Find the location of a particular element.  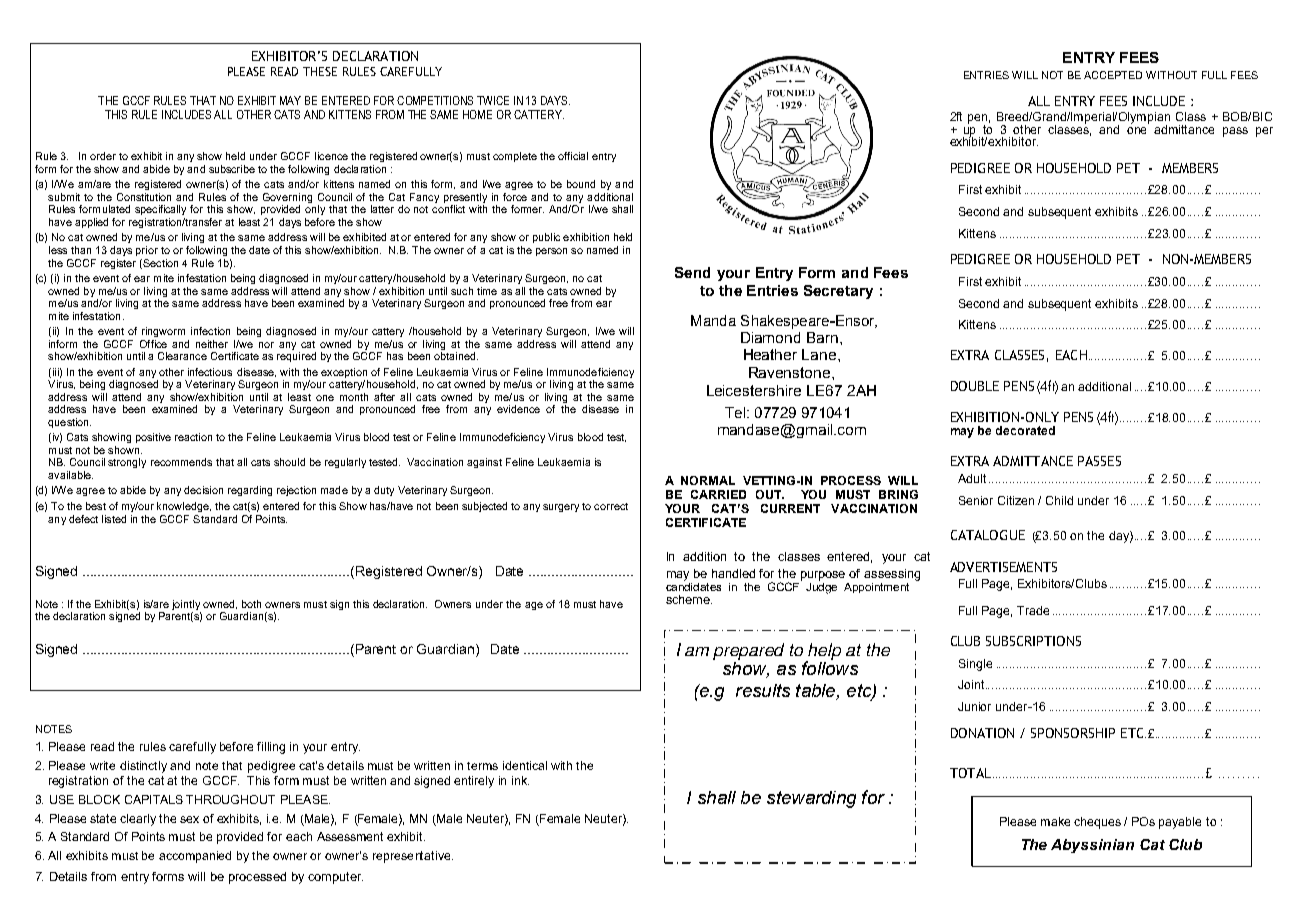

infectious is located at coordinates (210, 372).
